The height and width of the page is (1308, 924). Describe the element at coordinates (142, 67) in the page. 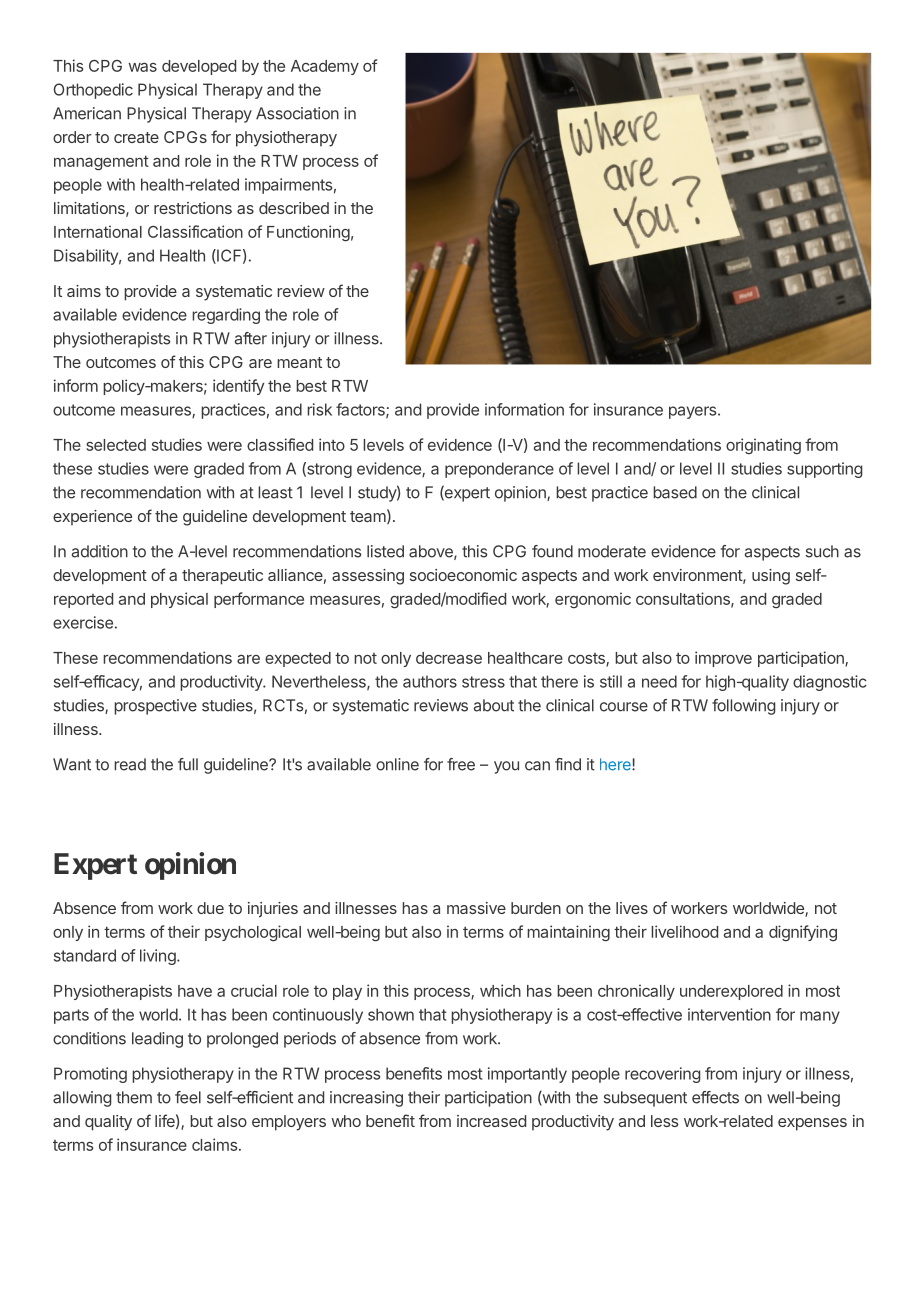

I see `was` at that location.
